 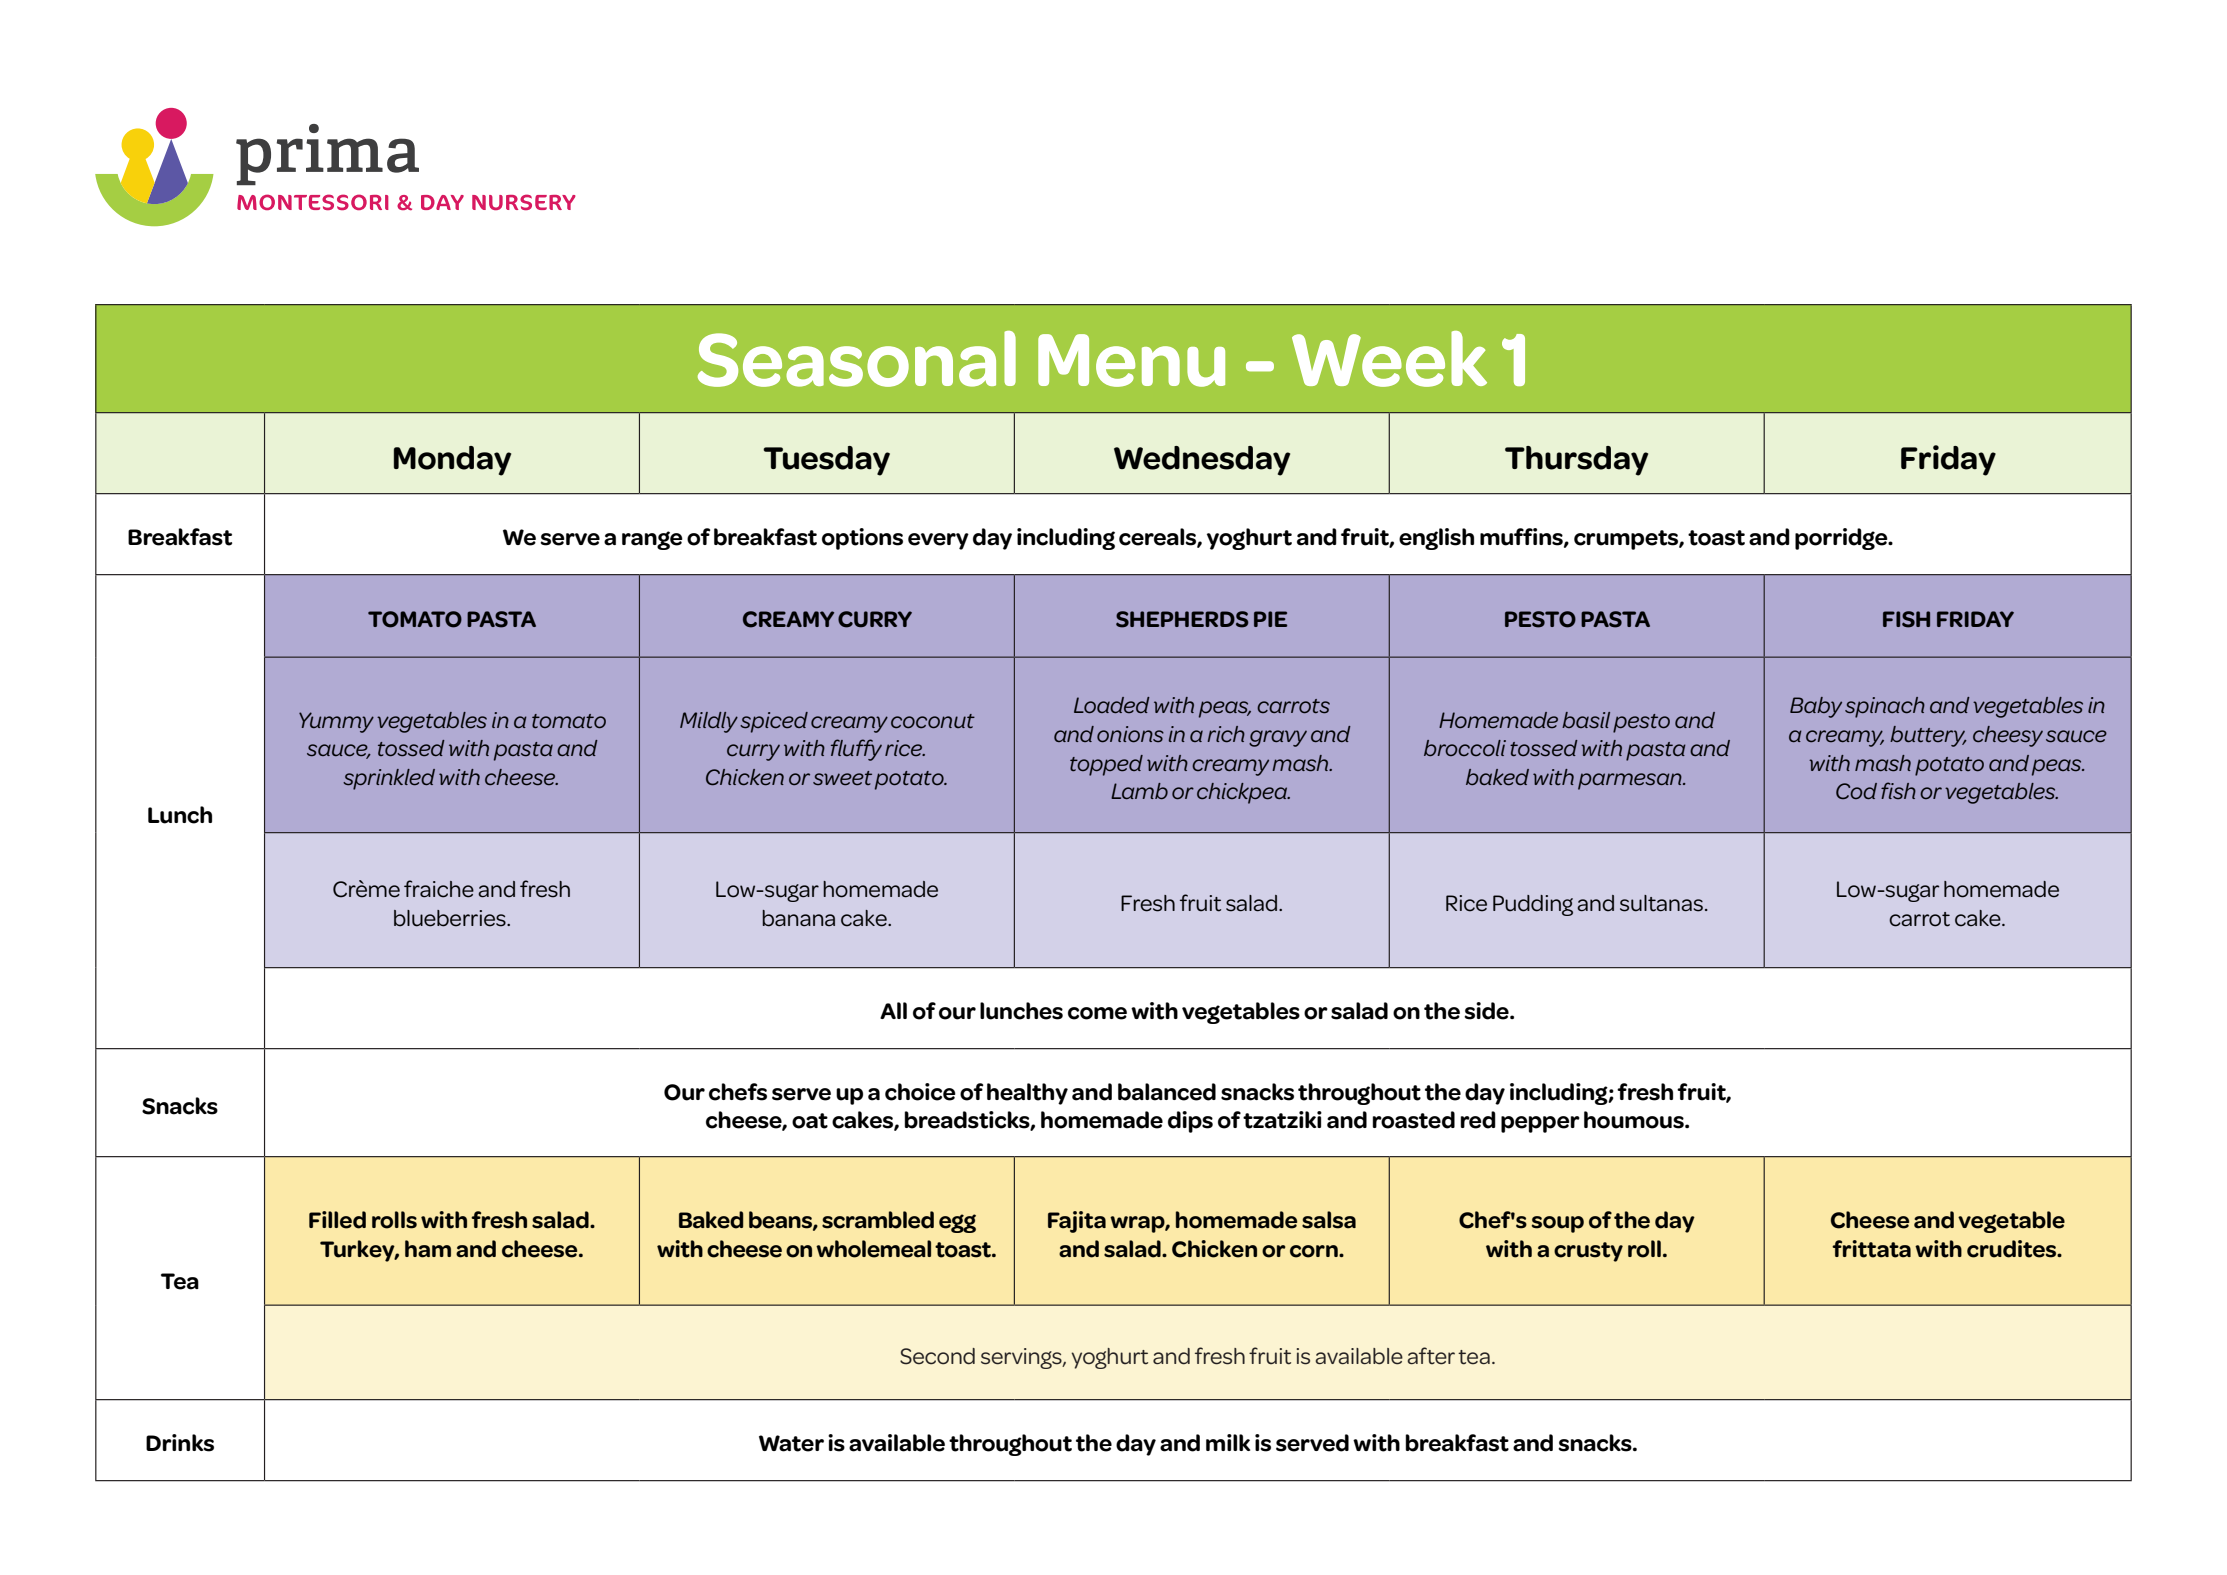 I want to click on Filled, so click(x=337, y=1220).
